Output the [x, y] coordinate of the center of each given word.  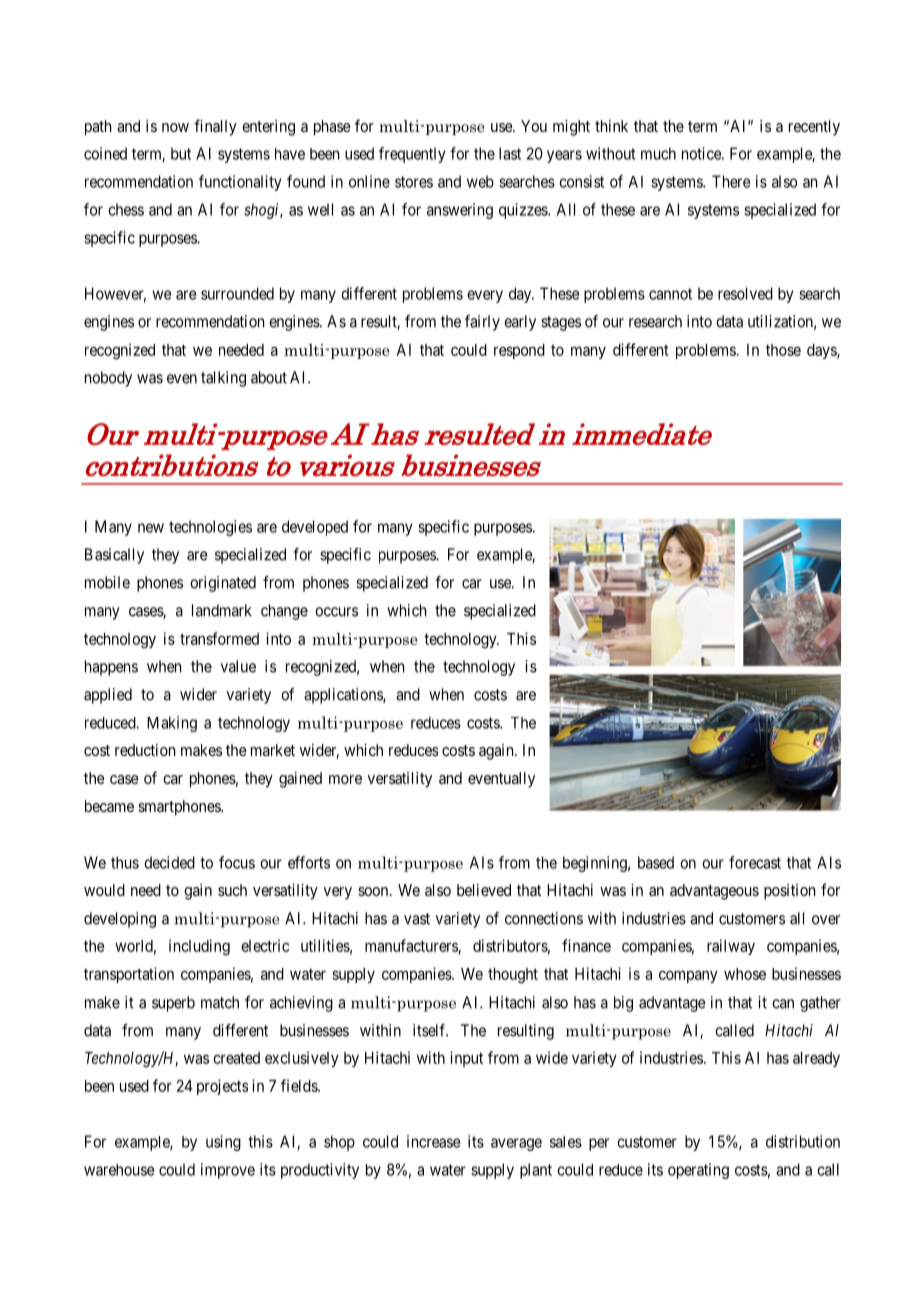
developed [315, 528]
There [731, 181]
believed [484, 890]
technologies [210, 528]
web [480, 181]
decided [169, 862]
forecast [755, 862]
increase [433, 1141]
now [175, 127]
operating [698, 1171]
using [223, 1143]
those [783, 350]
